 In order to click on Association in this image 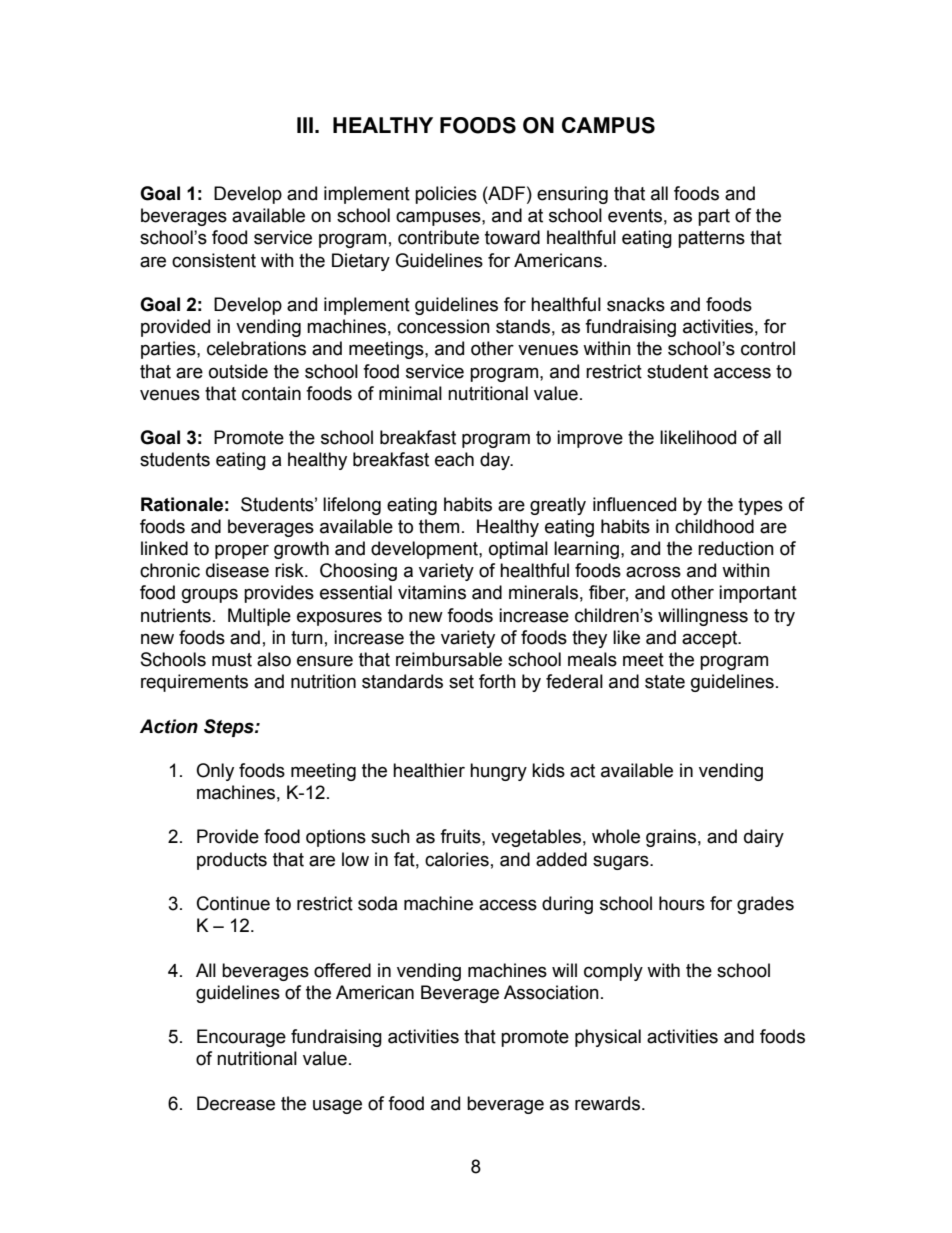, I will do `click(551, 992)`.
